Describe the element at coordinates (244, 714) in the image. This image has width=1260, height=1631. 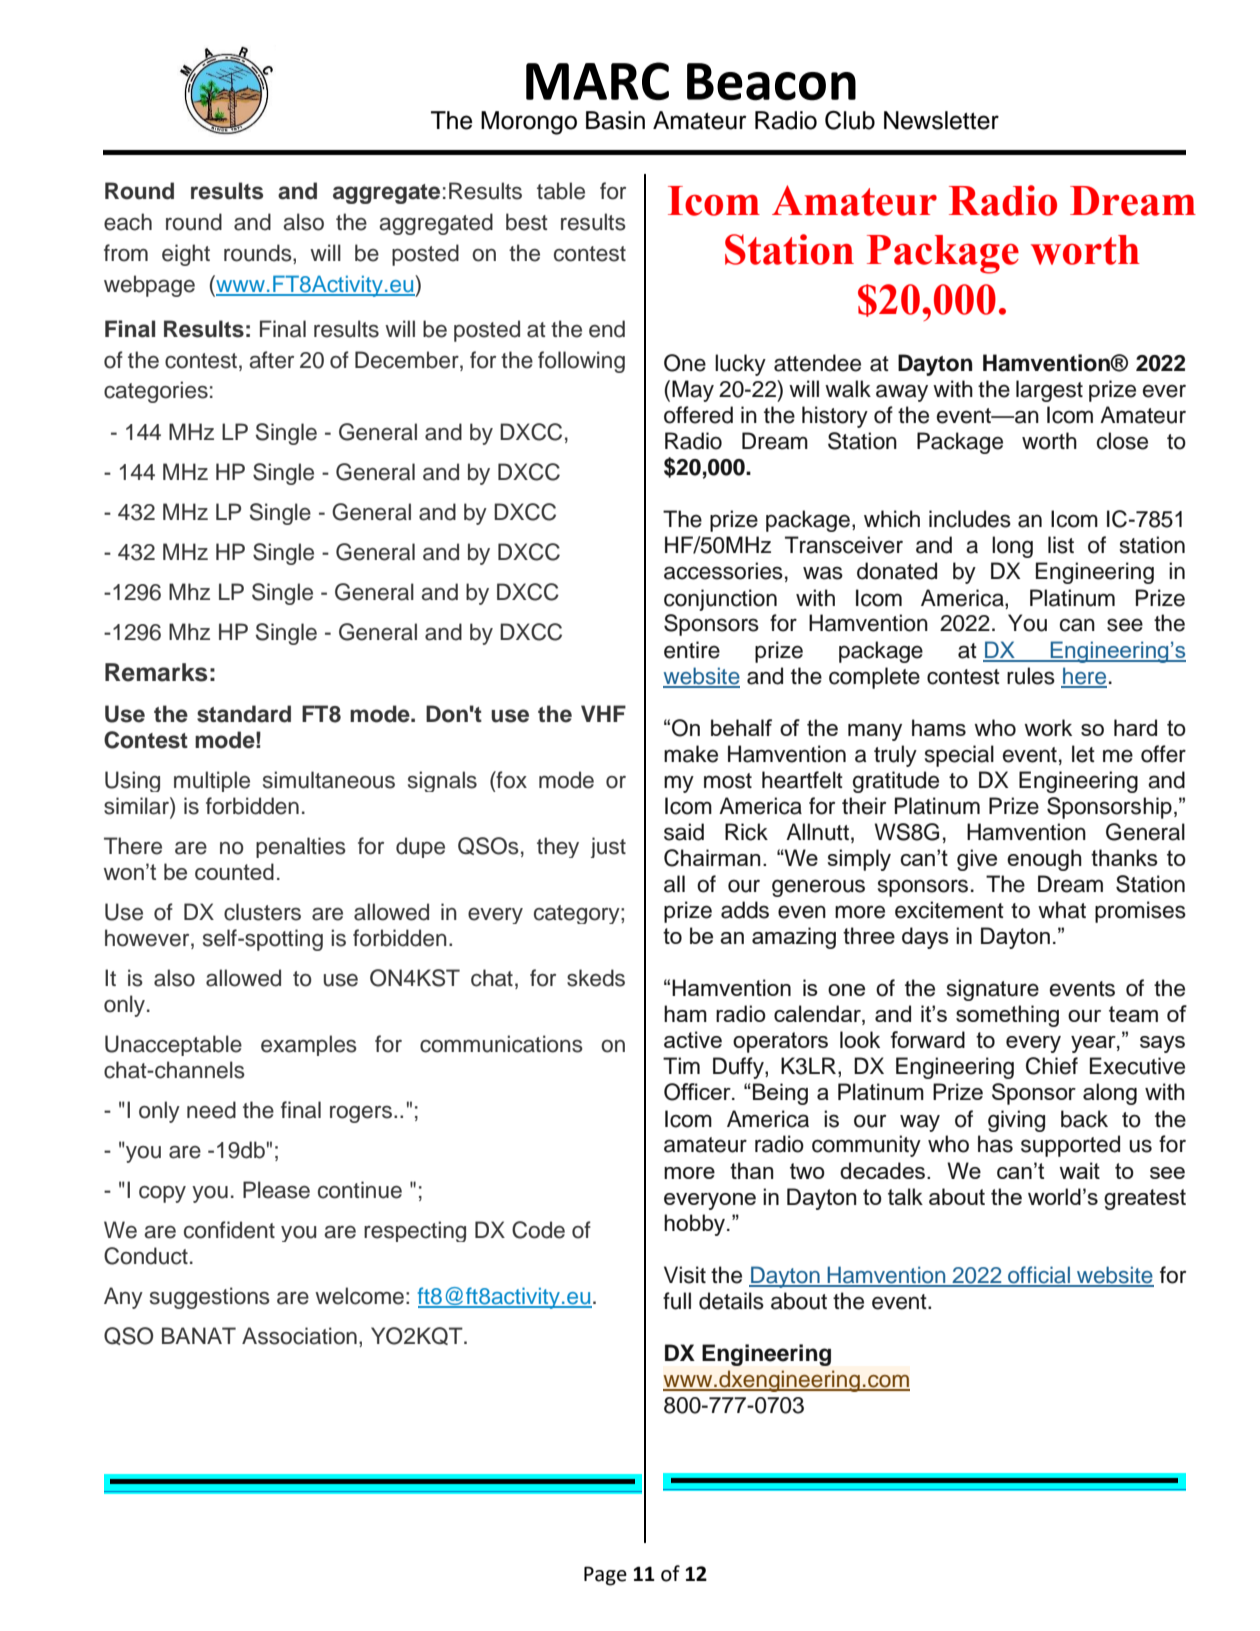
I see `standard` at that location.
